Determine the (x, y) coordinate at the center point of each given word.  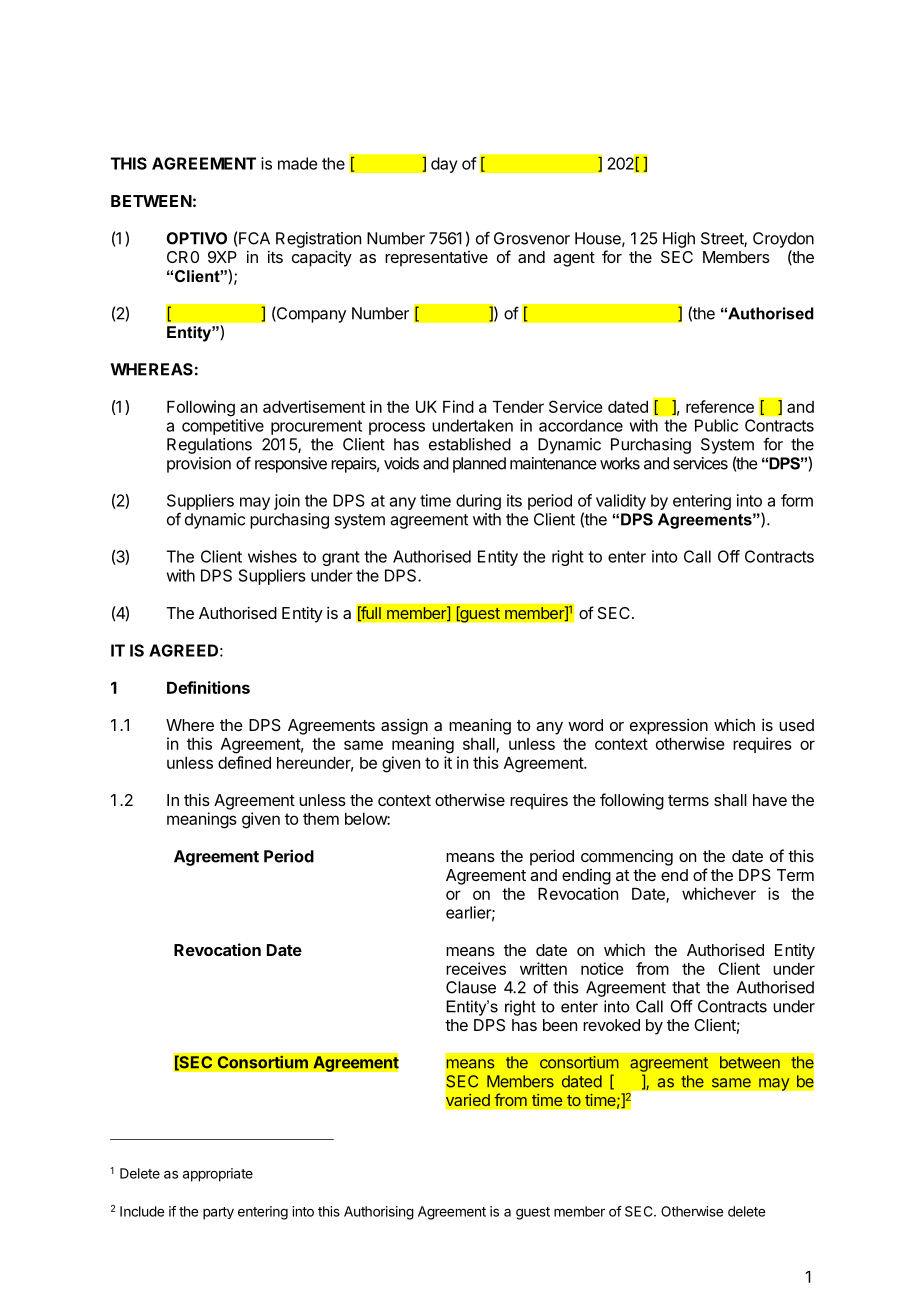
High (679, 240)
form (797, 500)
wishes (272, 556)
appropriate (218, 1175)
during (478, 502)
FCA (254, 238)
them (321, 819)
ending (586, 877)
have (770, 800)
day (444, 165)
